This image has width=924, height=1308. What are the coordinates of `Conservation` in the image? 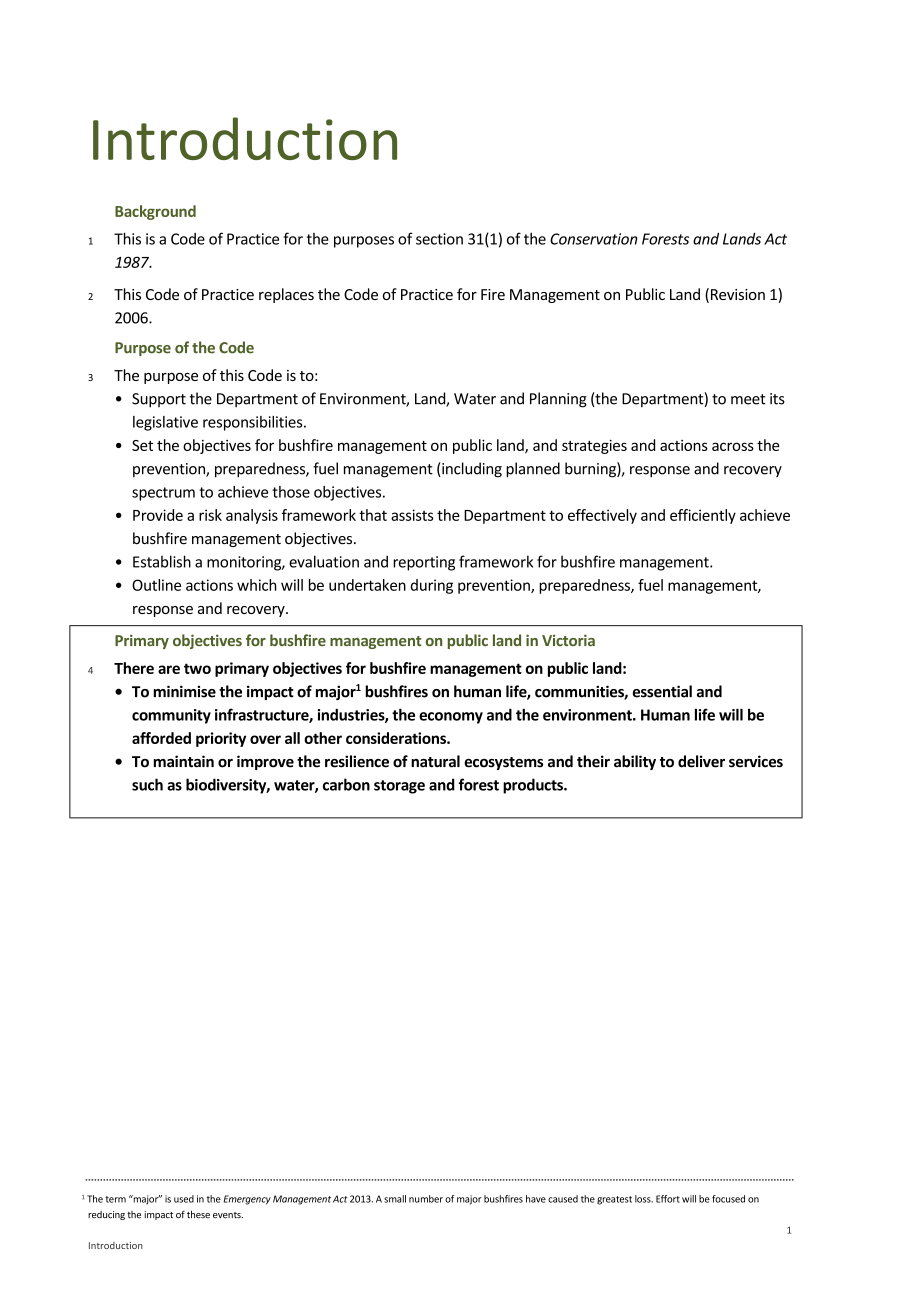 It's located at (594, 239).
